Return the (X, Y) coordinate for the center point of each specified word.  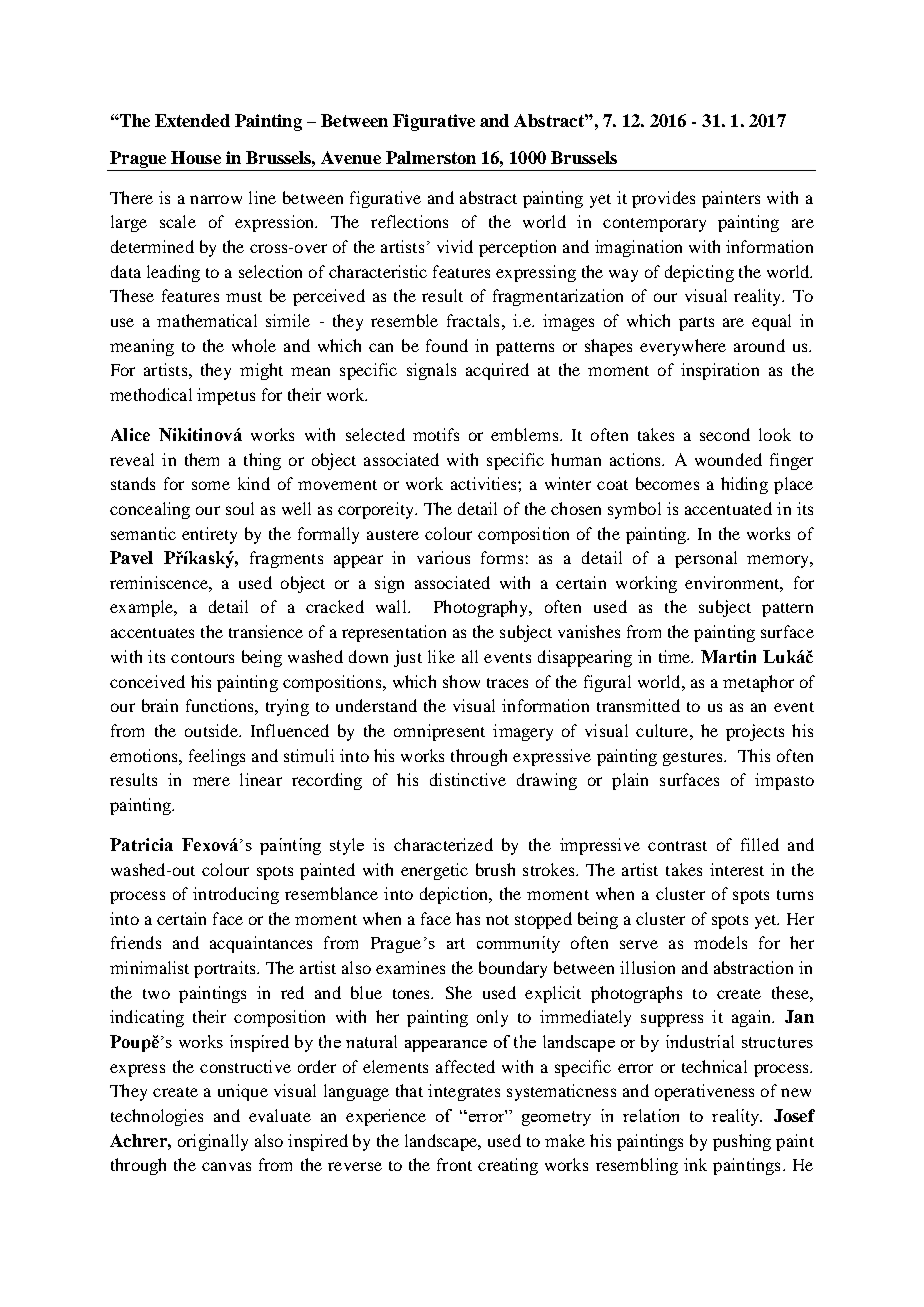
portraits (226, 969)
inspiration (720, 371)
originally (213, 1142)
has (468, 918)
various (443, 557)
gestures (694, 759)
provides (663, 199)
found (447, 345)
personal (706, 559)
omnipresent (439, 732)
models (720, 942)
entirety (209, 535)
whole (254, 345)
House (196, 157)
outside (212, 730)
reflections (409, 221)
